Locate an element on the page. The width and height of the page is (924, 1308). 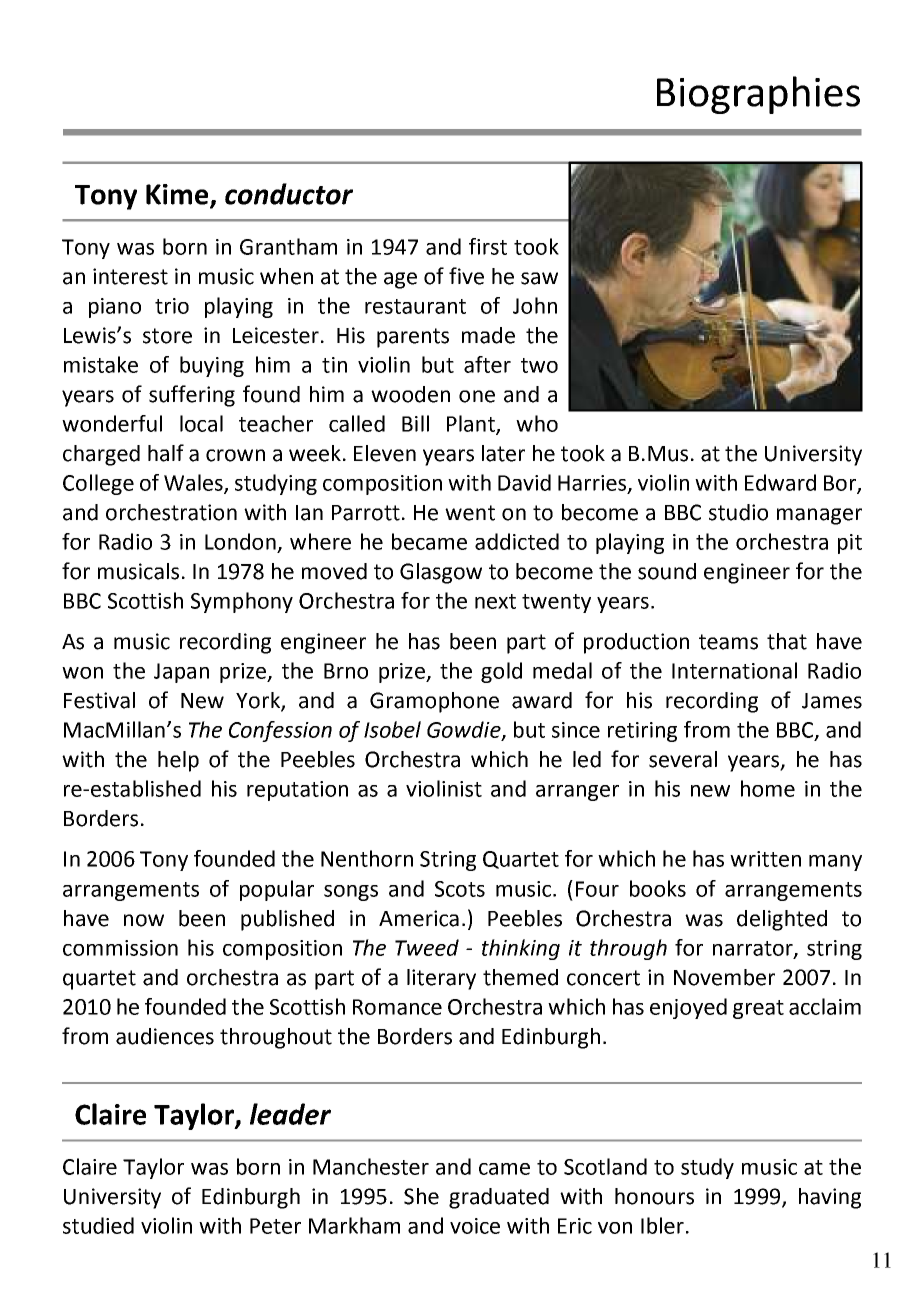
conductor is located at coordinates (289, 194).
